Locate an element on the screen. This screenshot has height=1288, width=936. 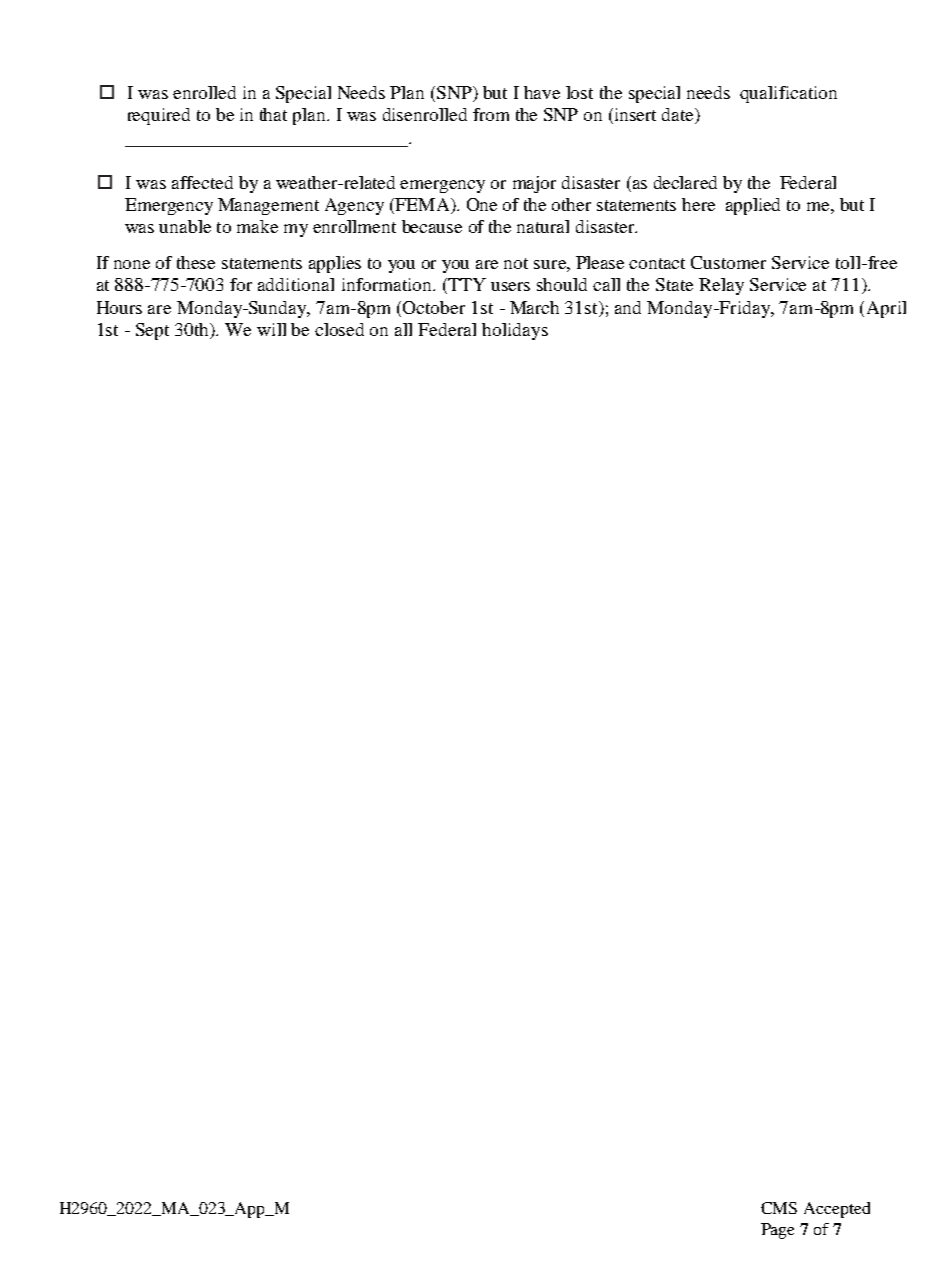
Page is located at coordinates (777, 1231).
